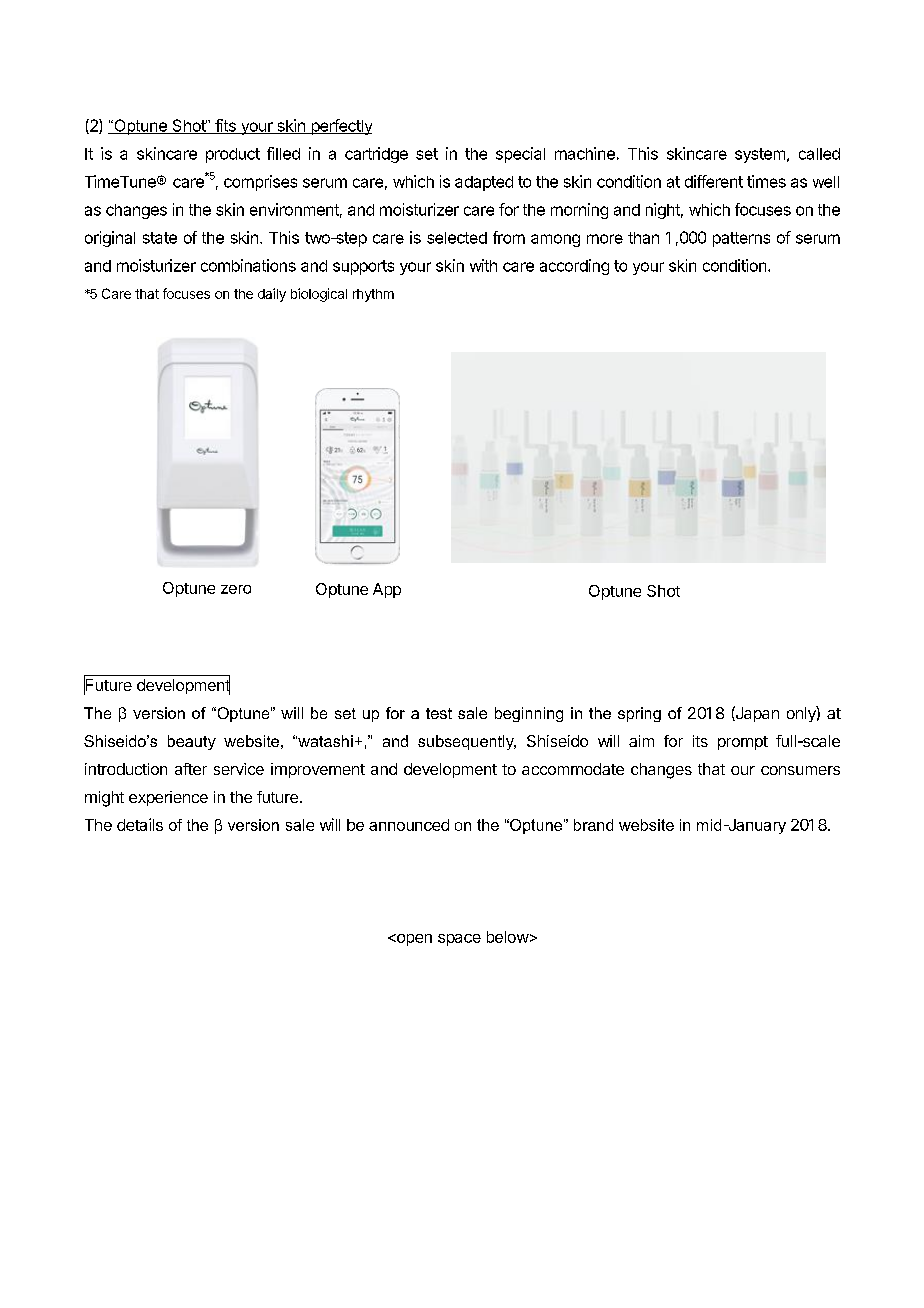 The height and width of the screenshot is (1308, 924). I want to click on system, so click(760, 155).
